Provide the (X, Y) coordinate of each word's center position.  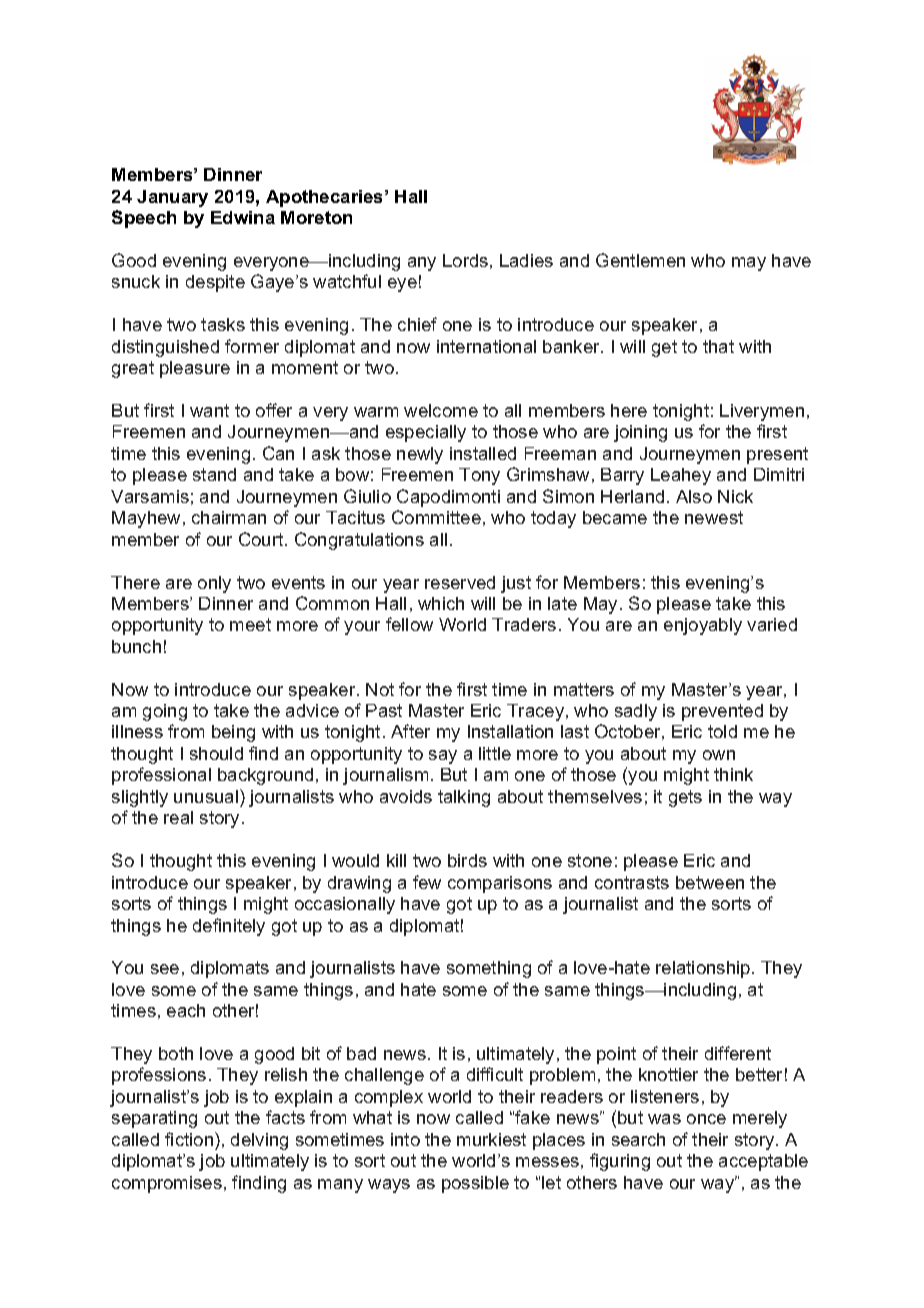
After (410, 731)
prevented (722, 712)
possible (475, 1184)
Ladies (526, 260)
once (706, 1119)
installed (483, 453)
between (710, 882)
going (165, 712)
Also (694, 496)
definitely (229, 927)
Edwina (243, 217)
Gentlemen (640, 260)
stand (214, 474)
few (427, 882)
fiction (190, 1139)
